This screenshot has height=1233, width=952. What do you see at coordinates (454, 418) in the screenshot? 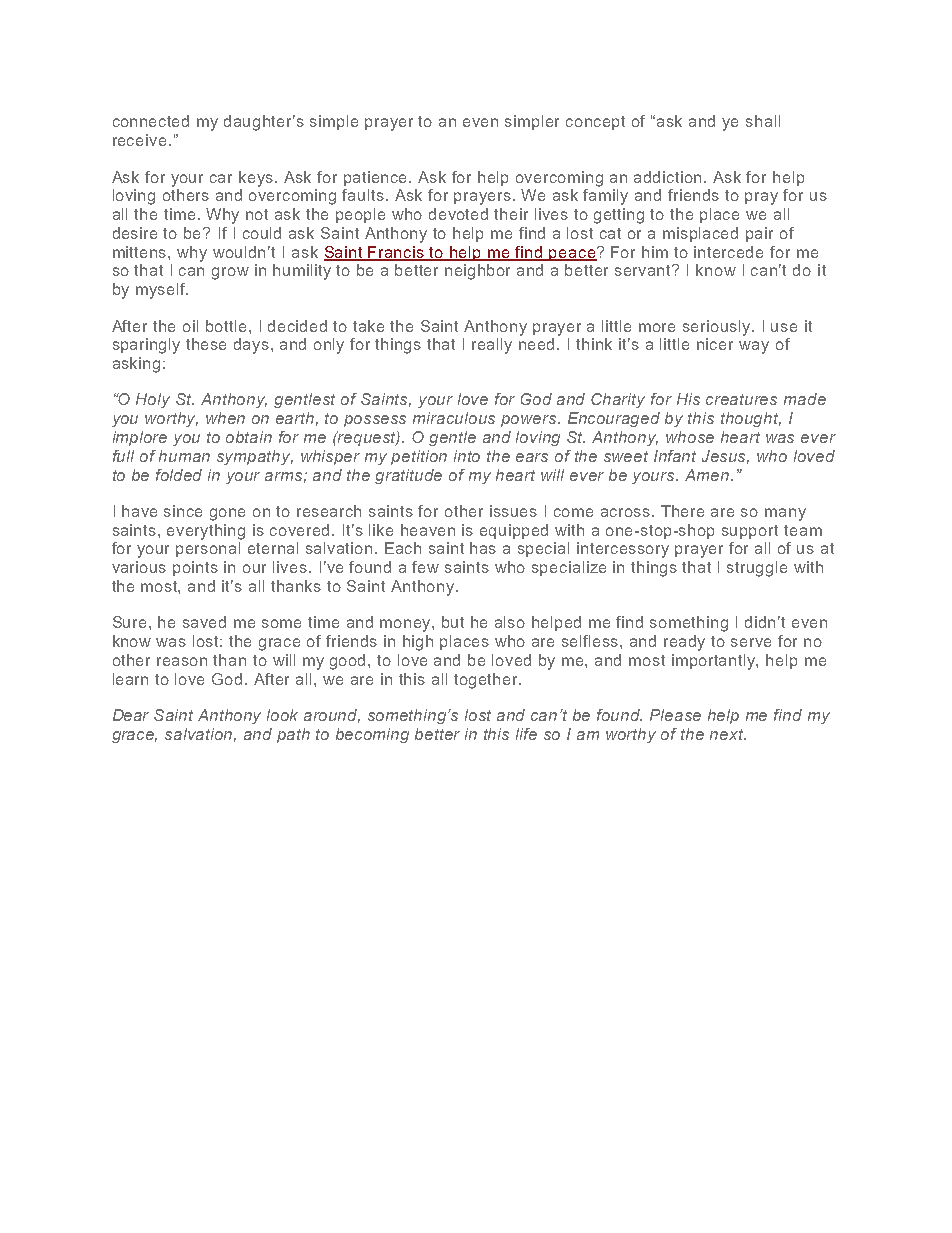
I see `miraculous` at bounding box center [454, 418].
